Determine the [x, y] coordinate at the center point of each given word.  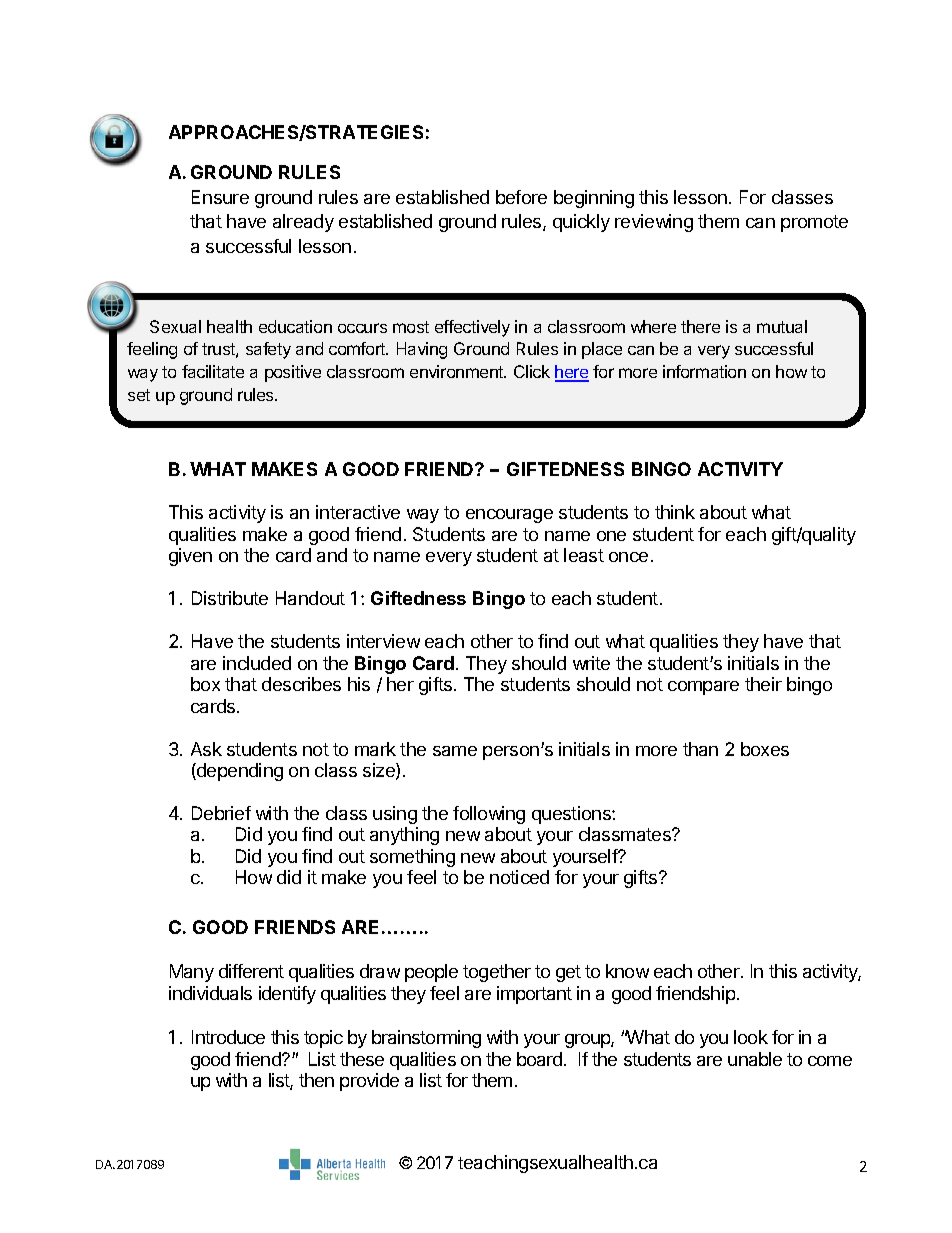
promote [814, 223]
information [704, 371]
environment [458, 371]
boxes [765, 749]
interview [383, 641]
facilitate [213, 371]
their [763, 684]
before [521, 197]
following [489, 815]
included [257, 663]
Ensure [220, 197]
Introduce [228, 1037]
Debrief [221, 813]
